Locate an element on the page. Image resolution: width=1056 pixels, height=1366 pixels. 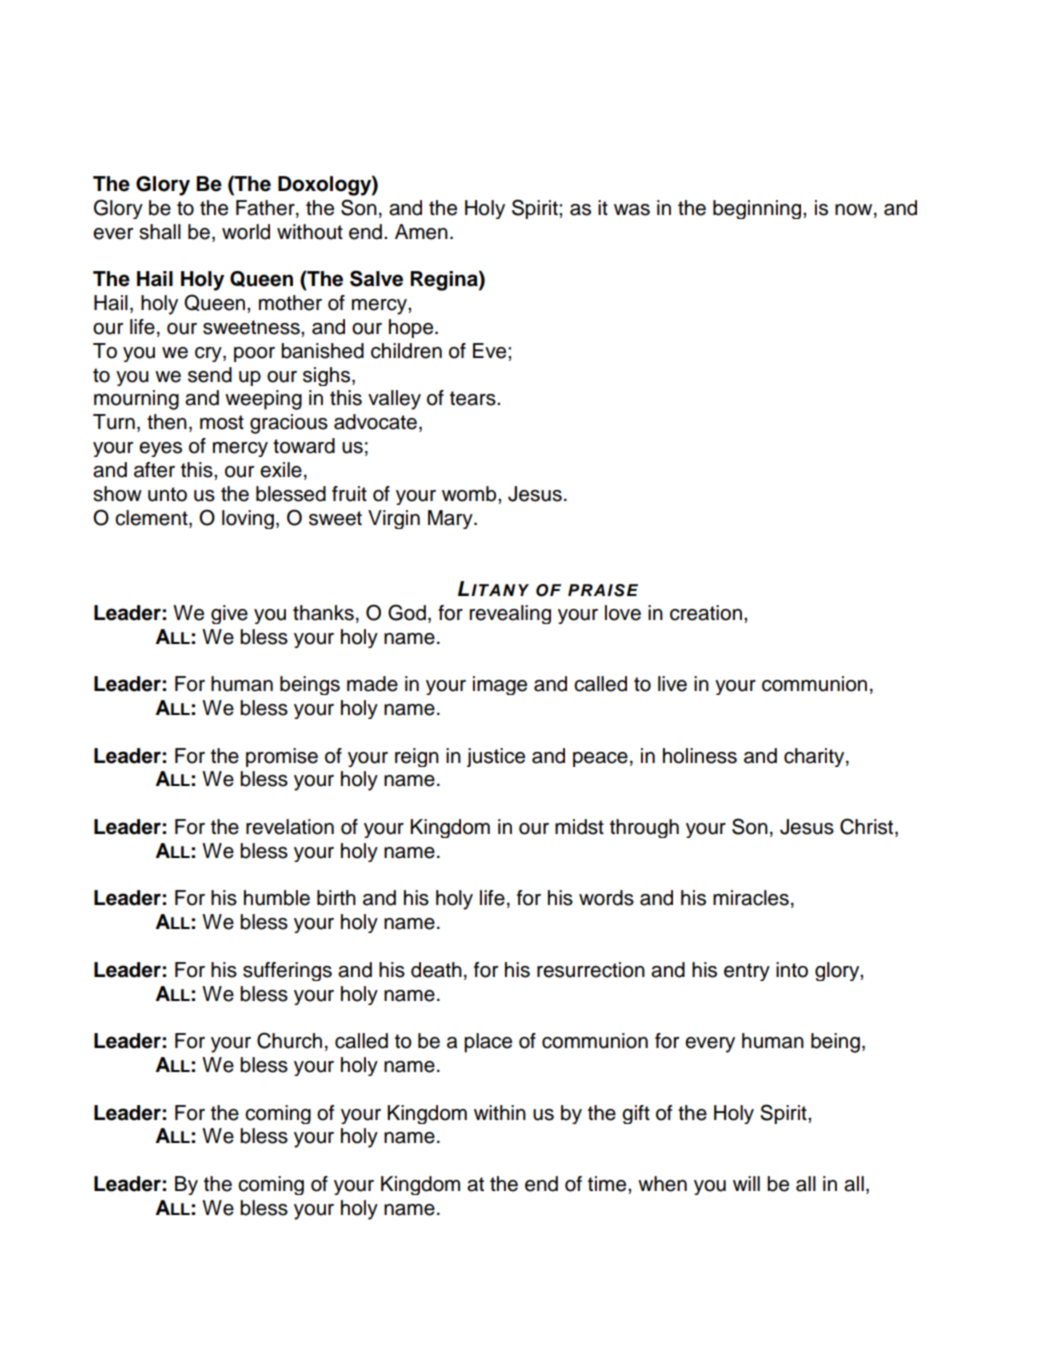
midst is located at coordinates (579, 827).
